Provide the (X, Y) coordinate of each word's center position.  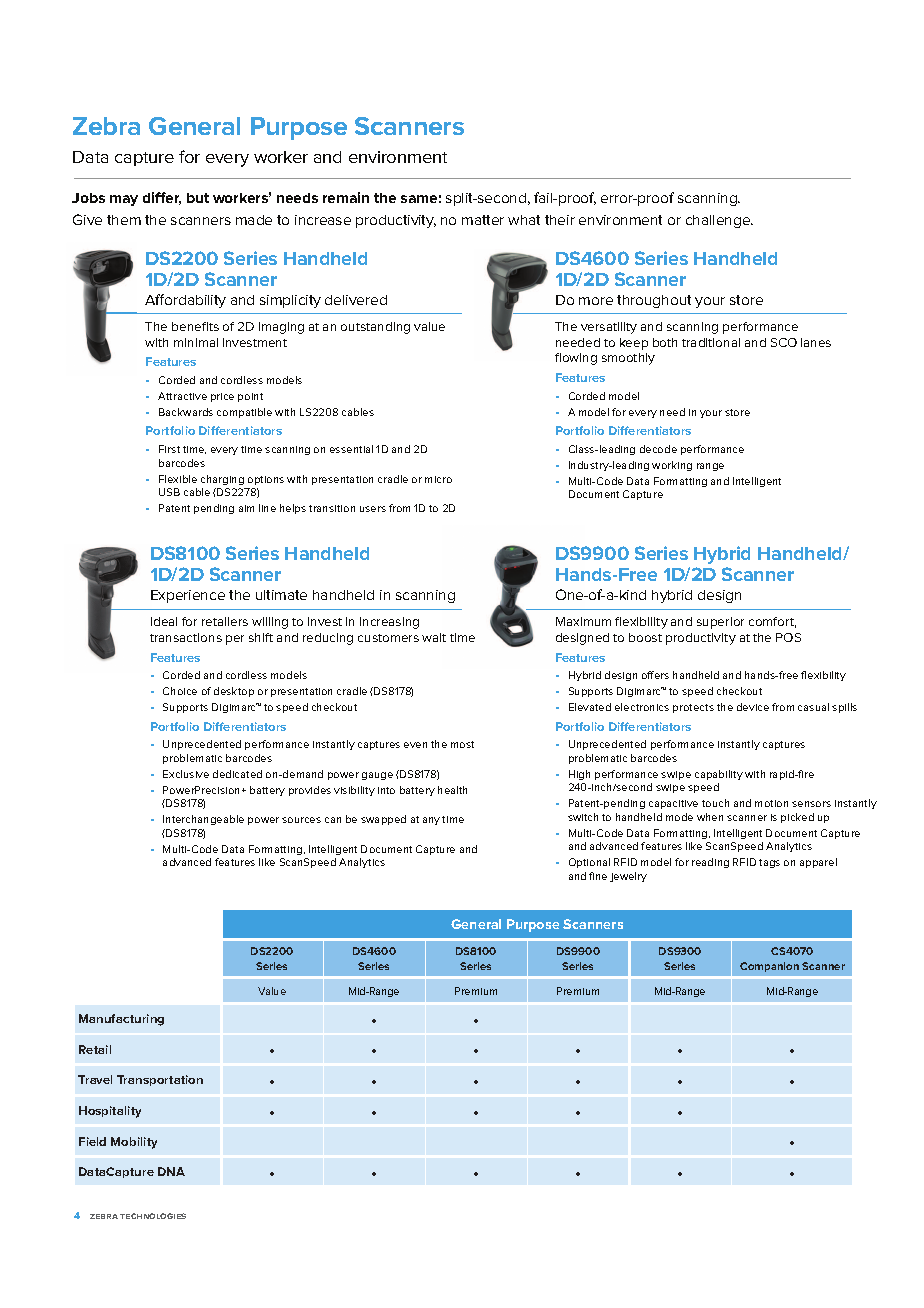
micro (438, 479)
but (198, 198)
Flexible (178, 479)
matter (483, 220)
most (462, 744)
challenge (719, 221)
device (753, 707)
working (672, 466)
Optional (589, 863)
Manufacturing (121, 1020)
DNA (171, 1171)
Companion (769, 967)
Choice (180, 691)
